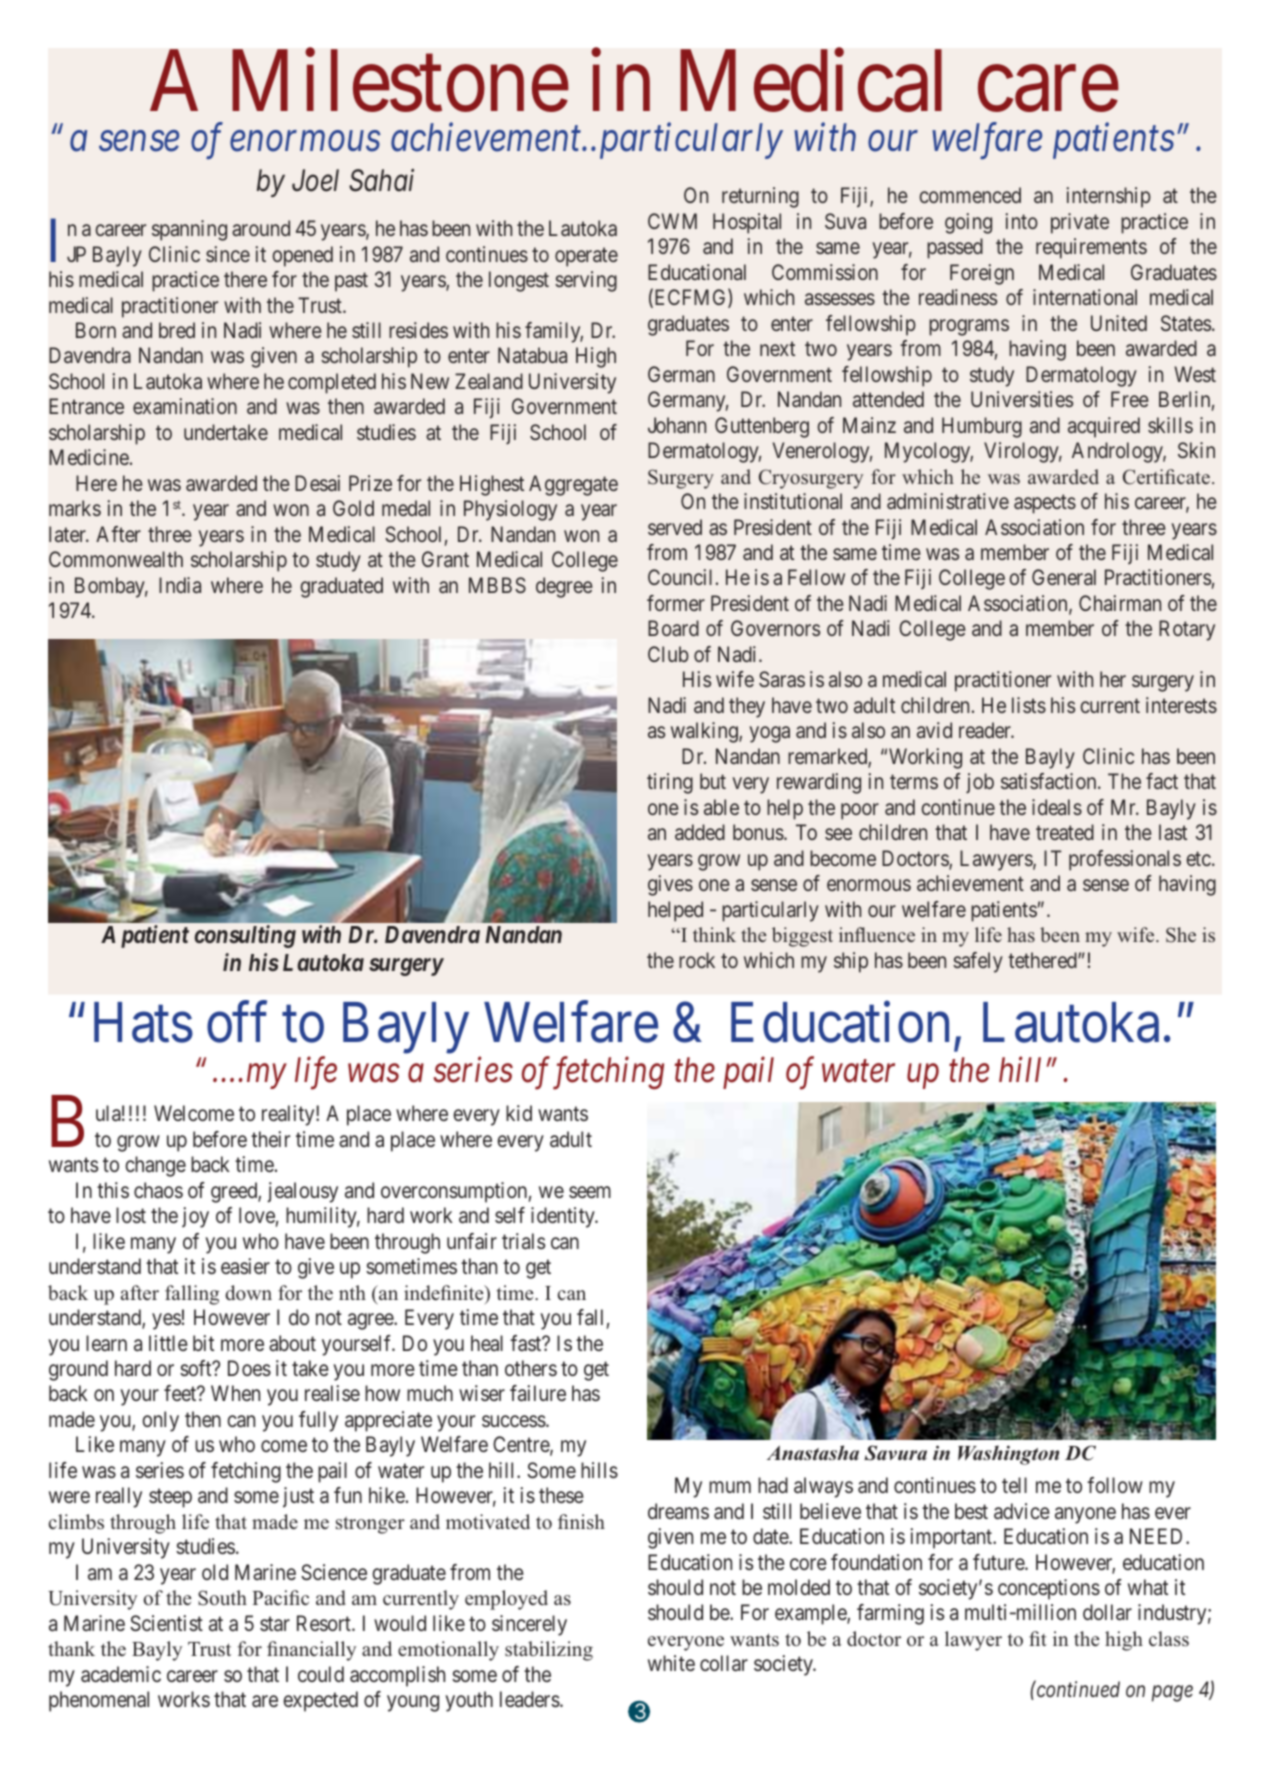  I want to click on General, so click(1064, 577).
